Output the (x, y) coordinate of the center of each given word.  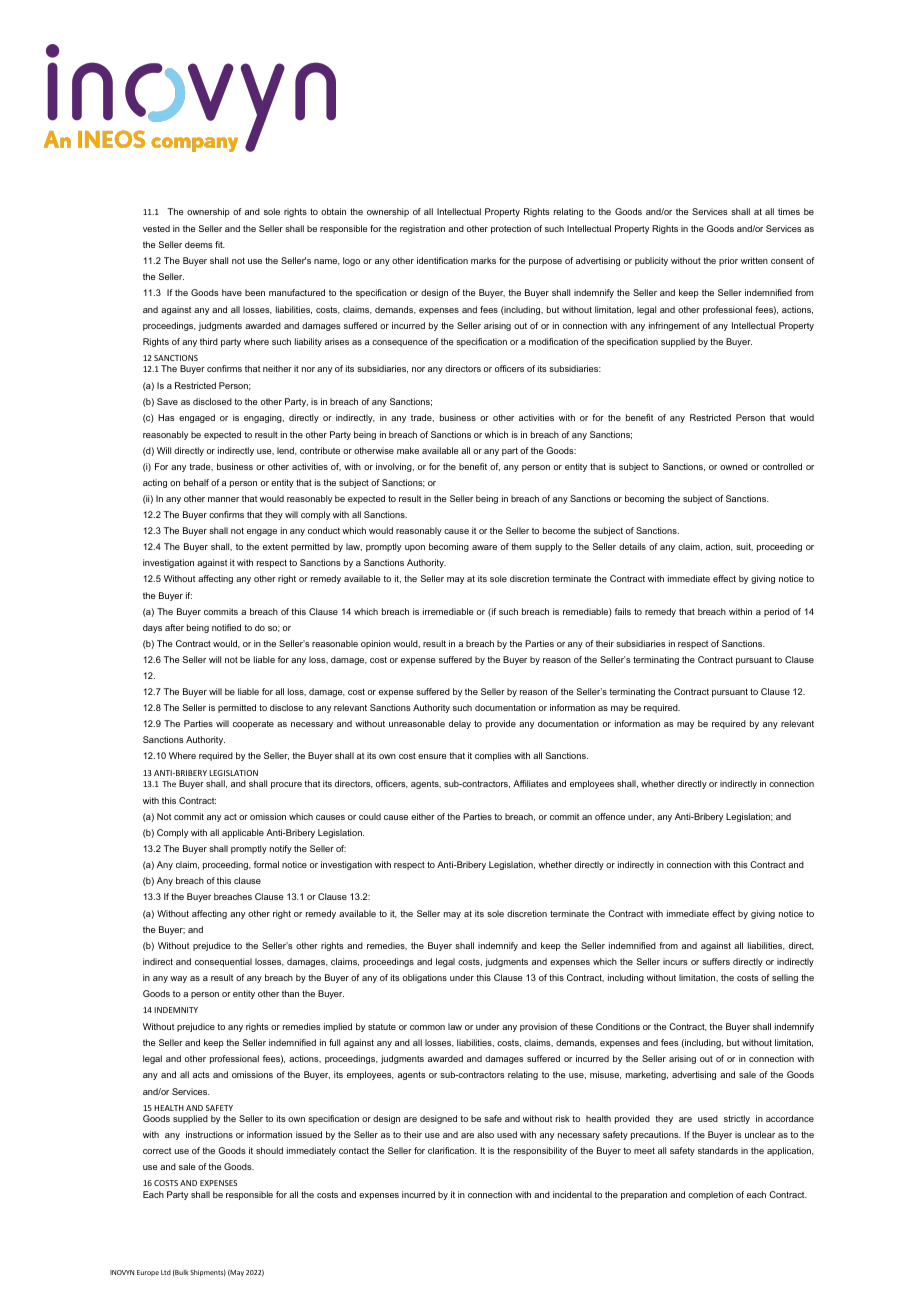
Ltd (166, 1272)
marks (483, 260)
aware (484, 547)
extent (275, 546)
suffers (716, 961)
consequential (223, 962)
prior (728, 261)
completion (710, 1195)
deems (199, 244)
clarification (452, 1150)
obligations (425, 978)
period (777, 612)
